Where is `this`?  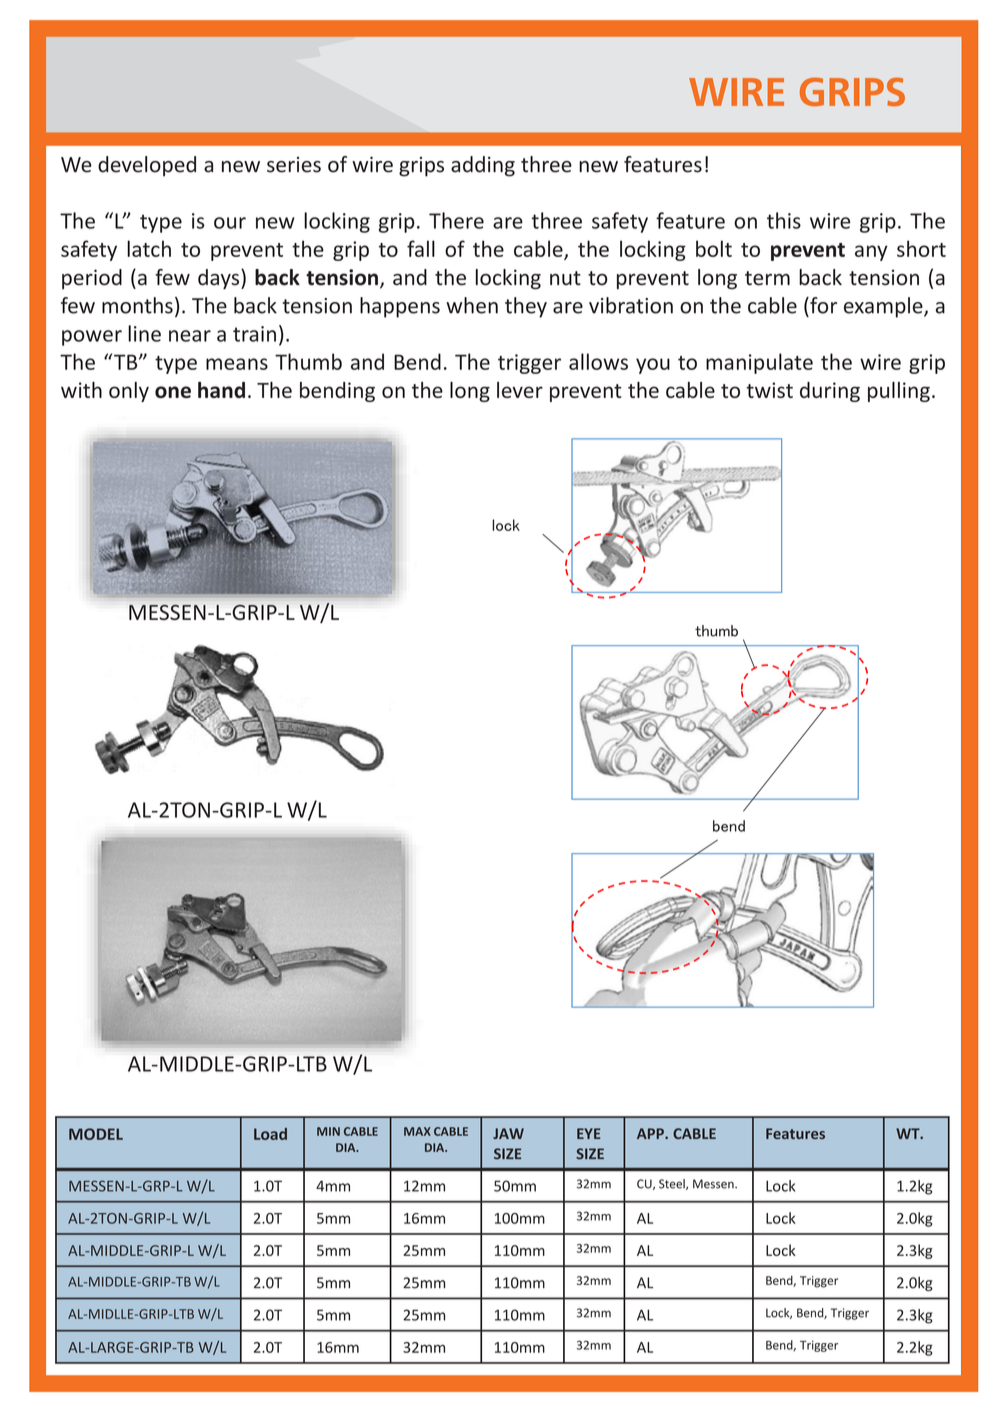
this is located at coordinates (784, 220).
